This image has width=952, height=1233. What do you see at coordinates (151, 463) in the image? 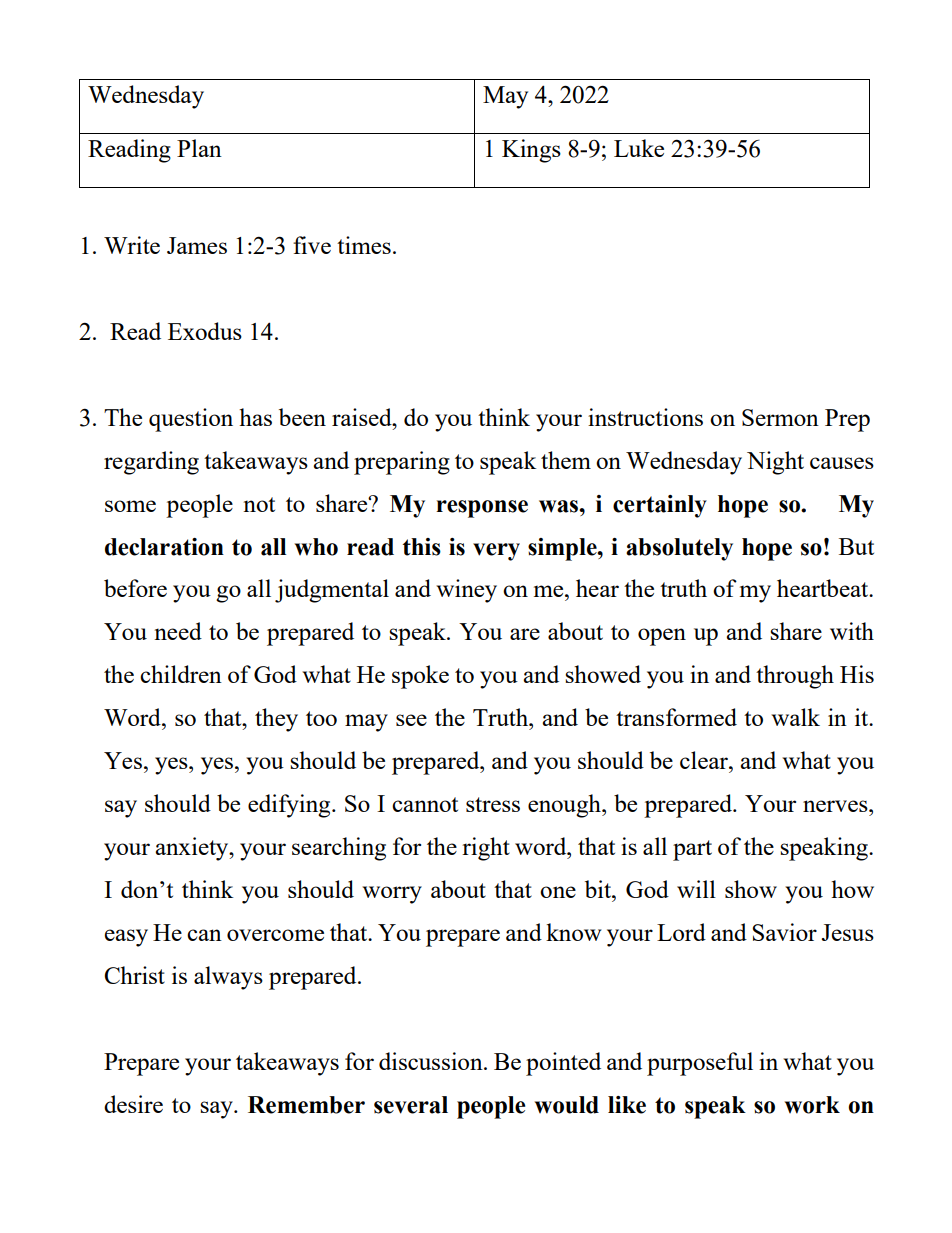
I see `regarding` at bounding box center [151, 463].
